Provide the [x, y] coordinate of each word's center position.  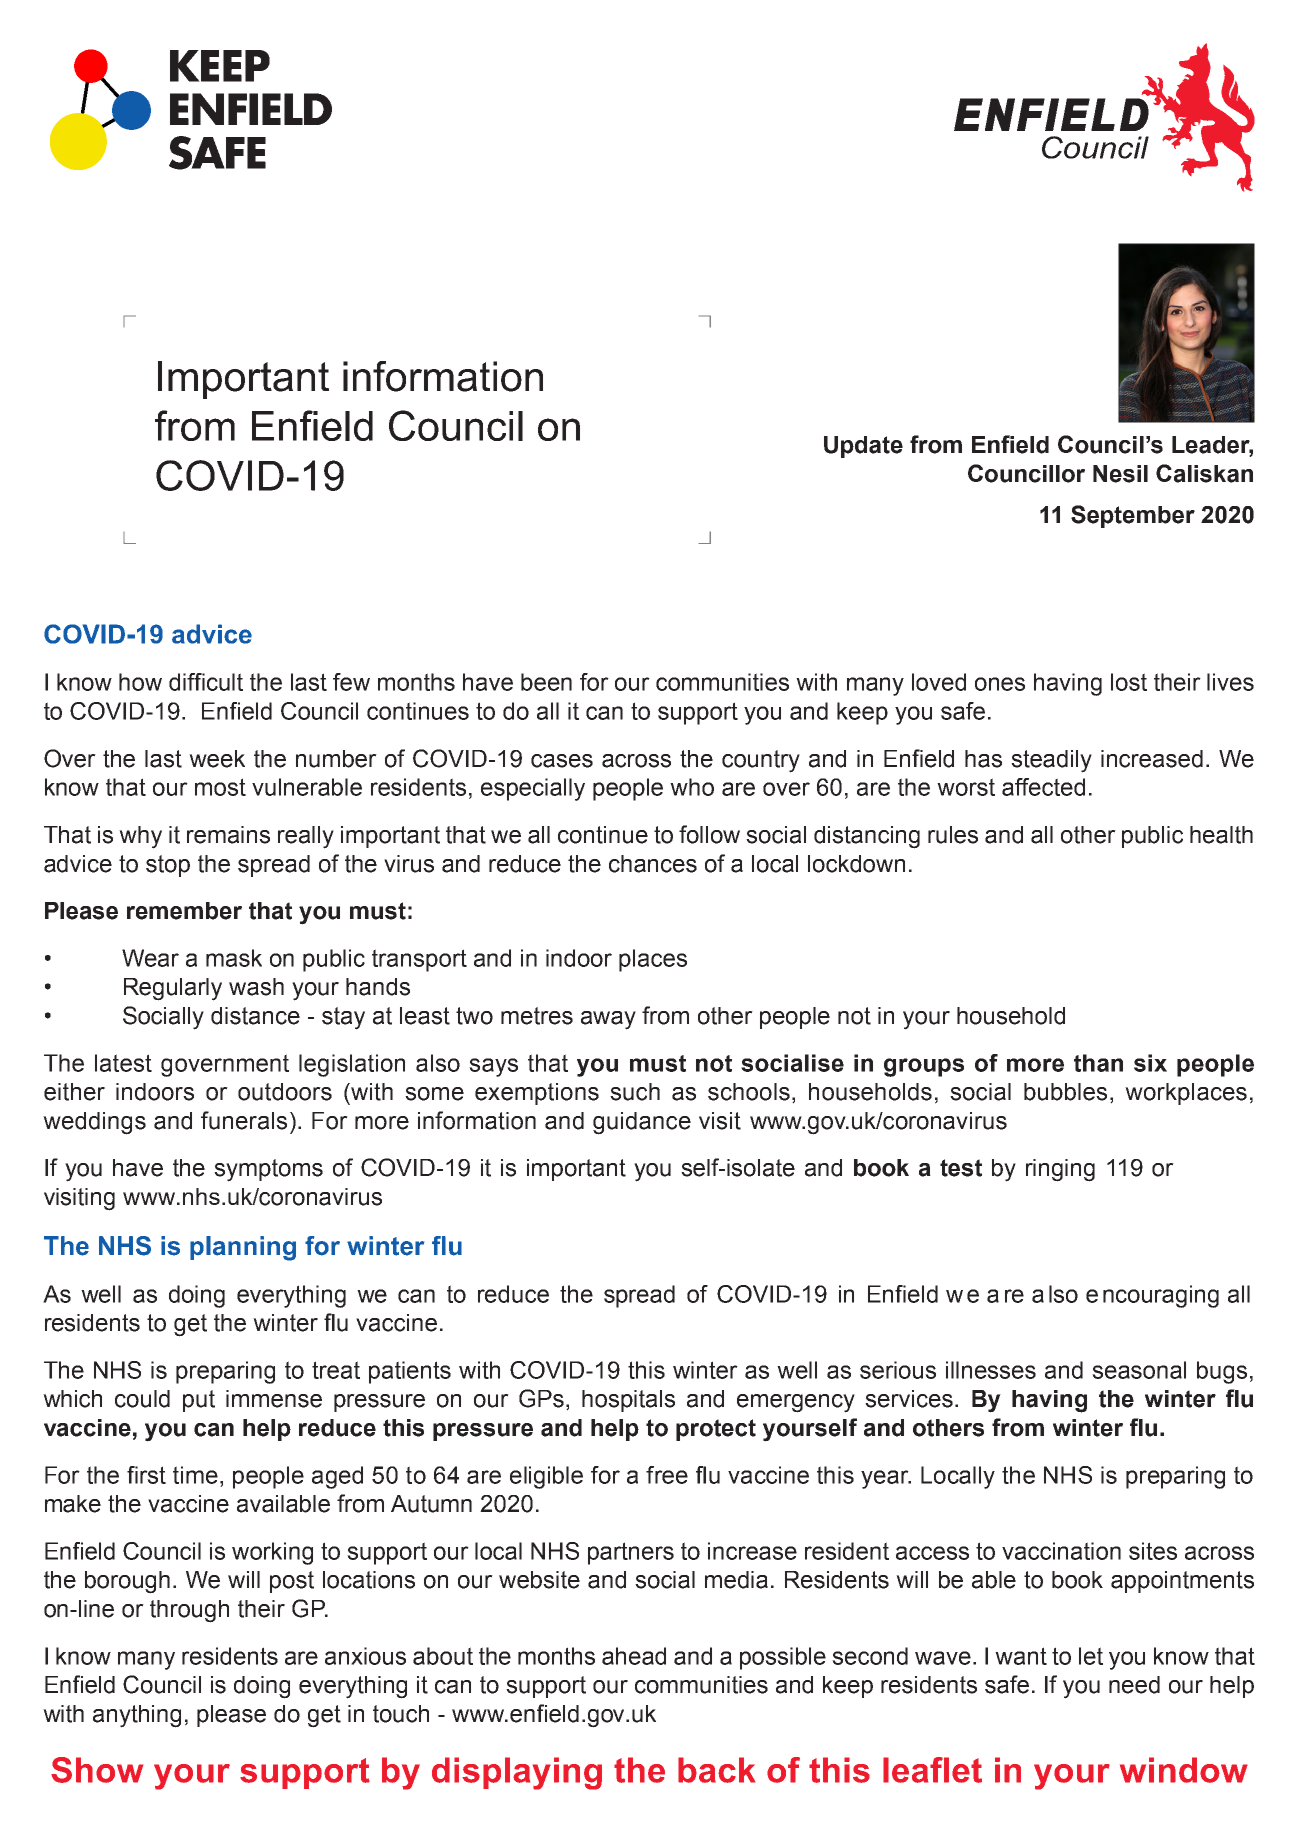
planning [243, 1248]
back [716, 1770]
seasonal [1139, 1370]
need [1134, 1685]
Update [863, 447]
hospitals [628, 1401]
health [1221, 835]
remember [184, 911]
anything [137, 1716]
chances [653, 864]
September [1133, 516]
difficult [206, 682]
